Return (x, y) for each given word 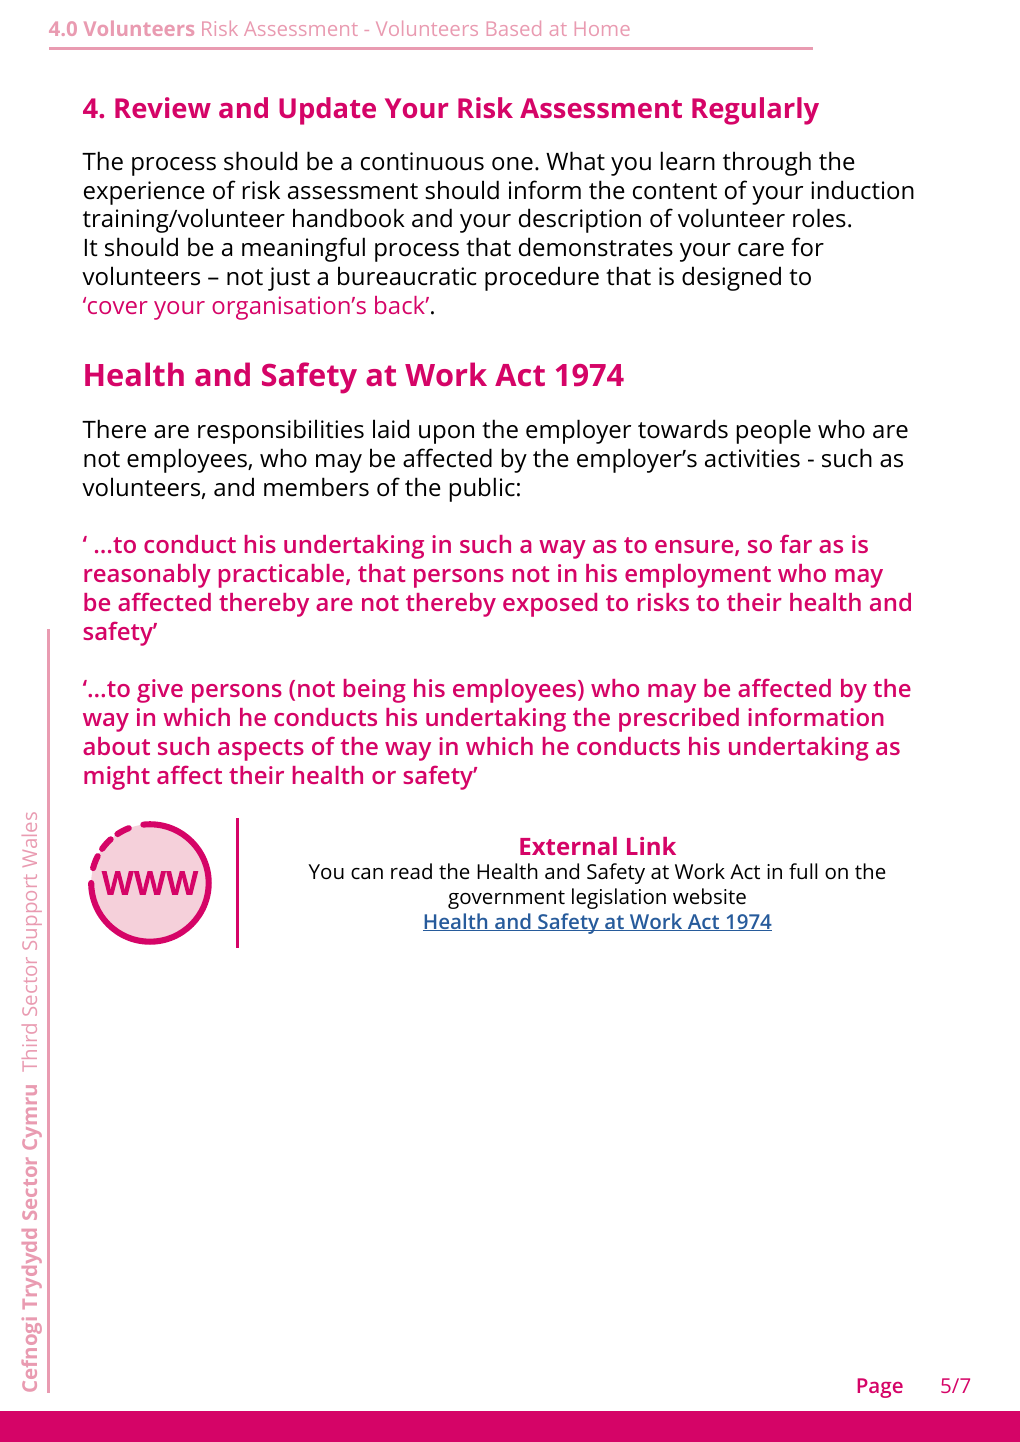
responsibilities (281, 431)
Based (514, 28)
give (160, 691)
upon (446, 434)
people (774, 431)
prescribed (679, 720)
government (506, 899)
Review (163, 107)
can (367, 873)
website (709, 896)
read (411, 871)
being (375, 691)
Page (880, 1388)
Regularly (755, 111)
